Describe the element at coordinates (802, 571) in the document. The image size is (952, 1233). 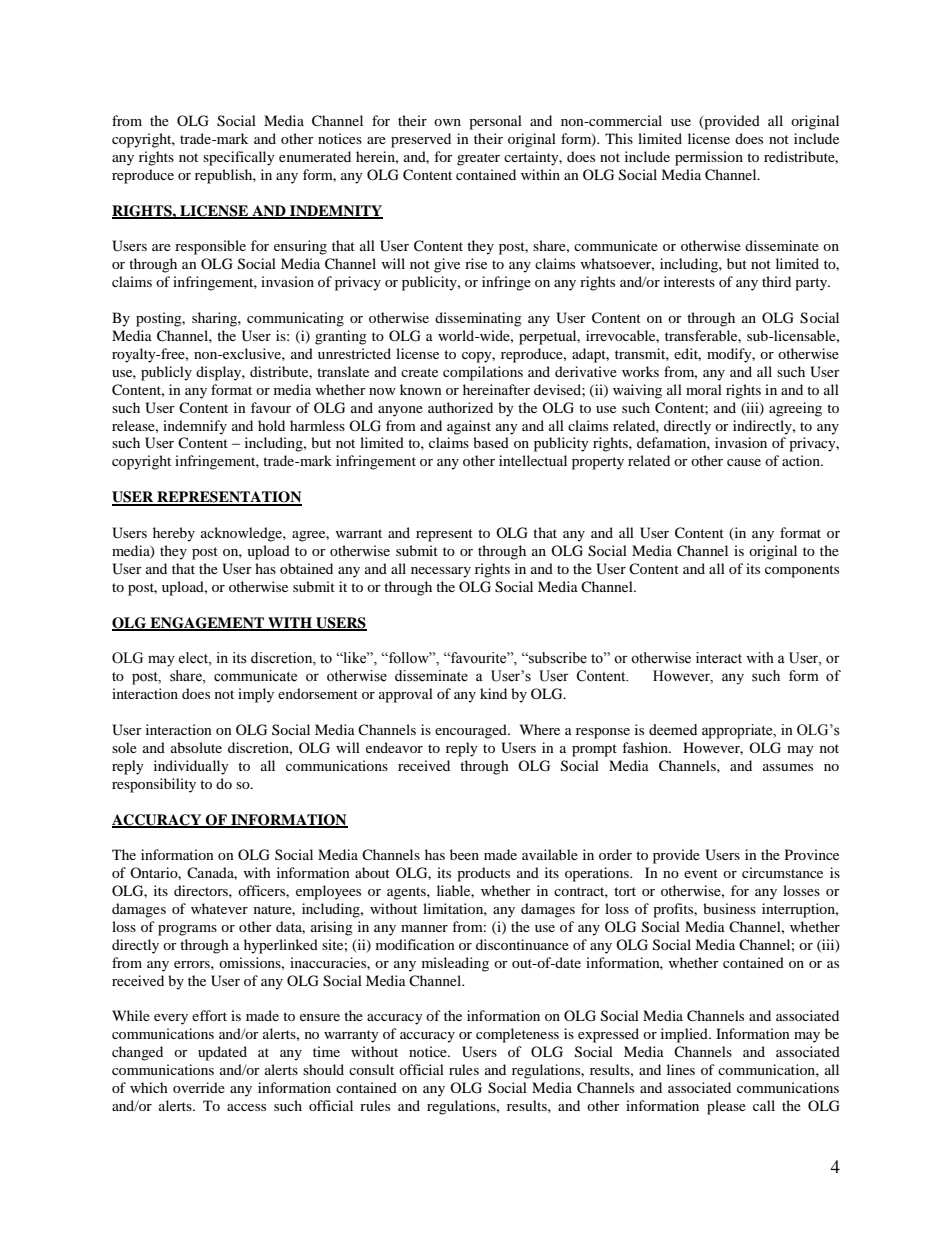
I see `components` at that location.
